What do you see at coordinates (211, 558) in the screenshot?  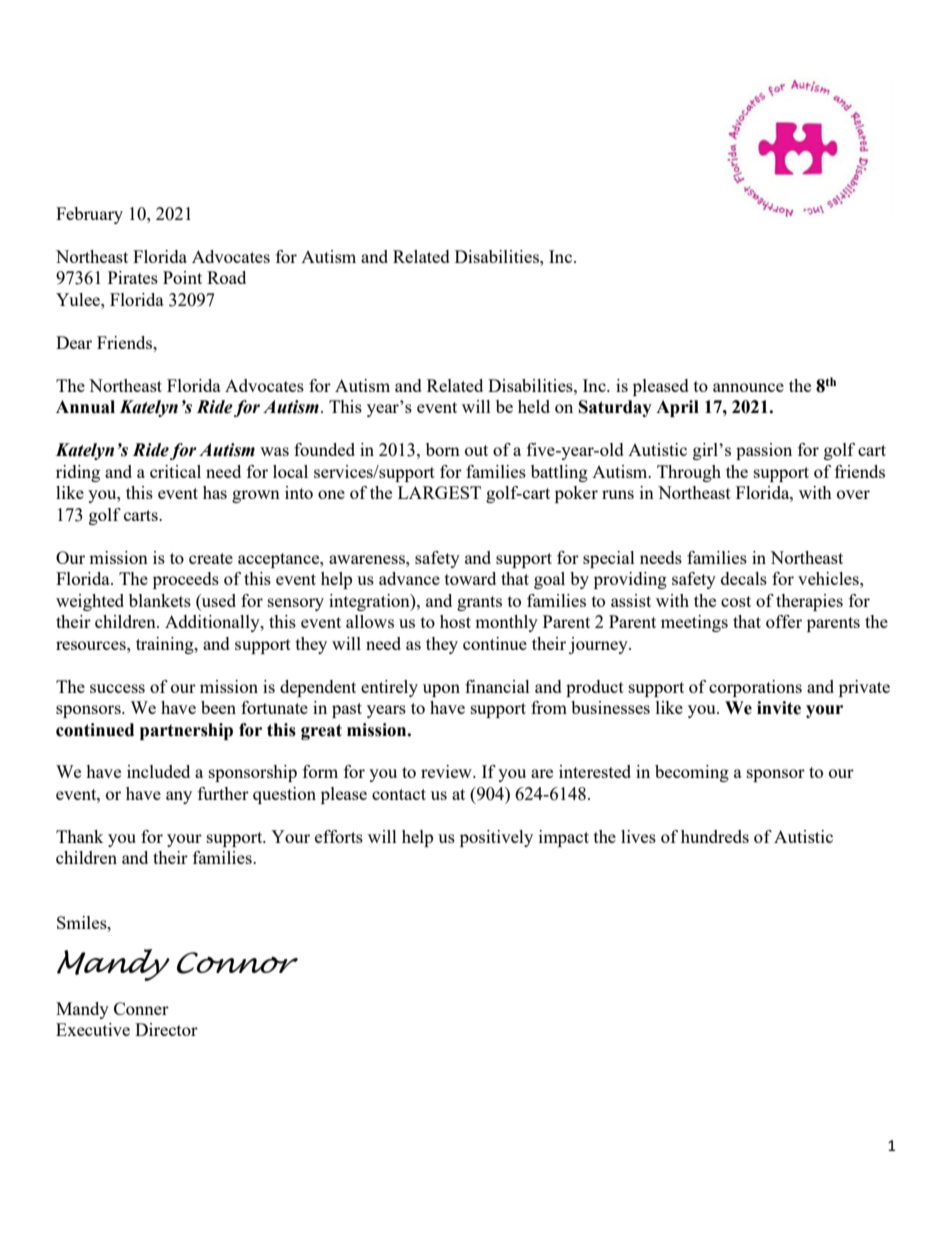 I see `create` at bounding box center [211, 558].
